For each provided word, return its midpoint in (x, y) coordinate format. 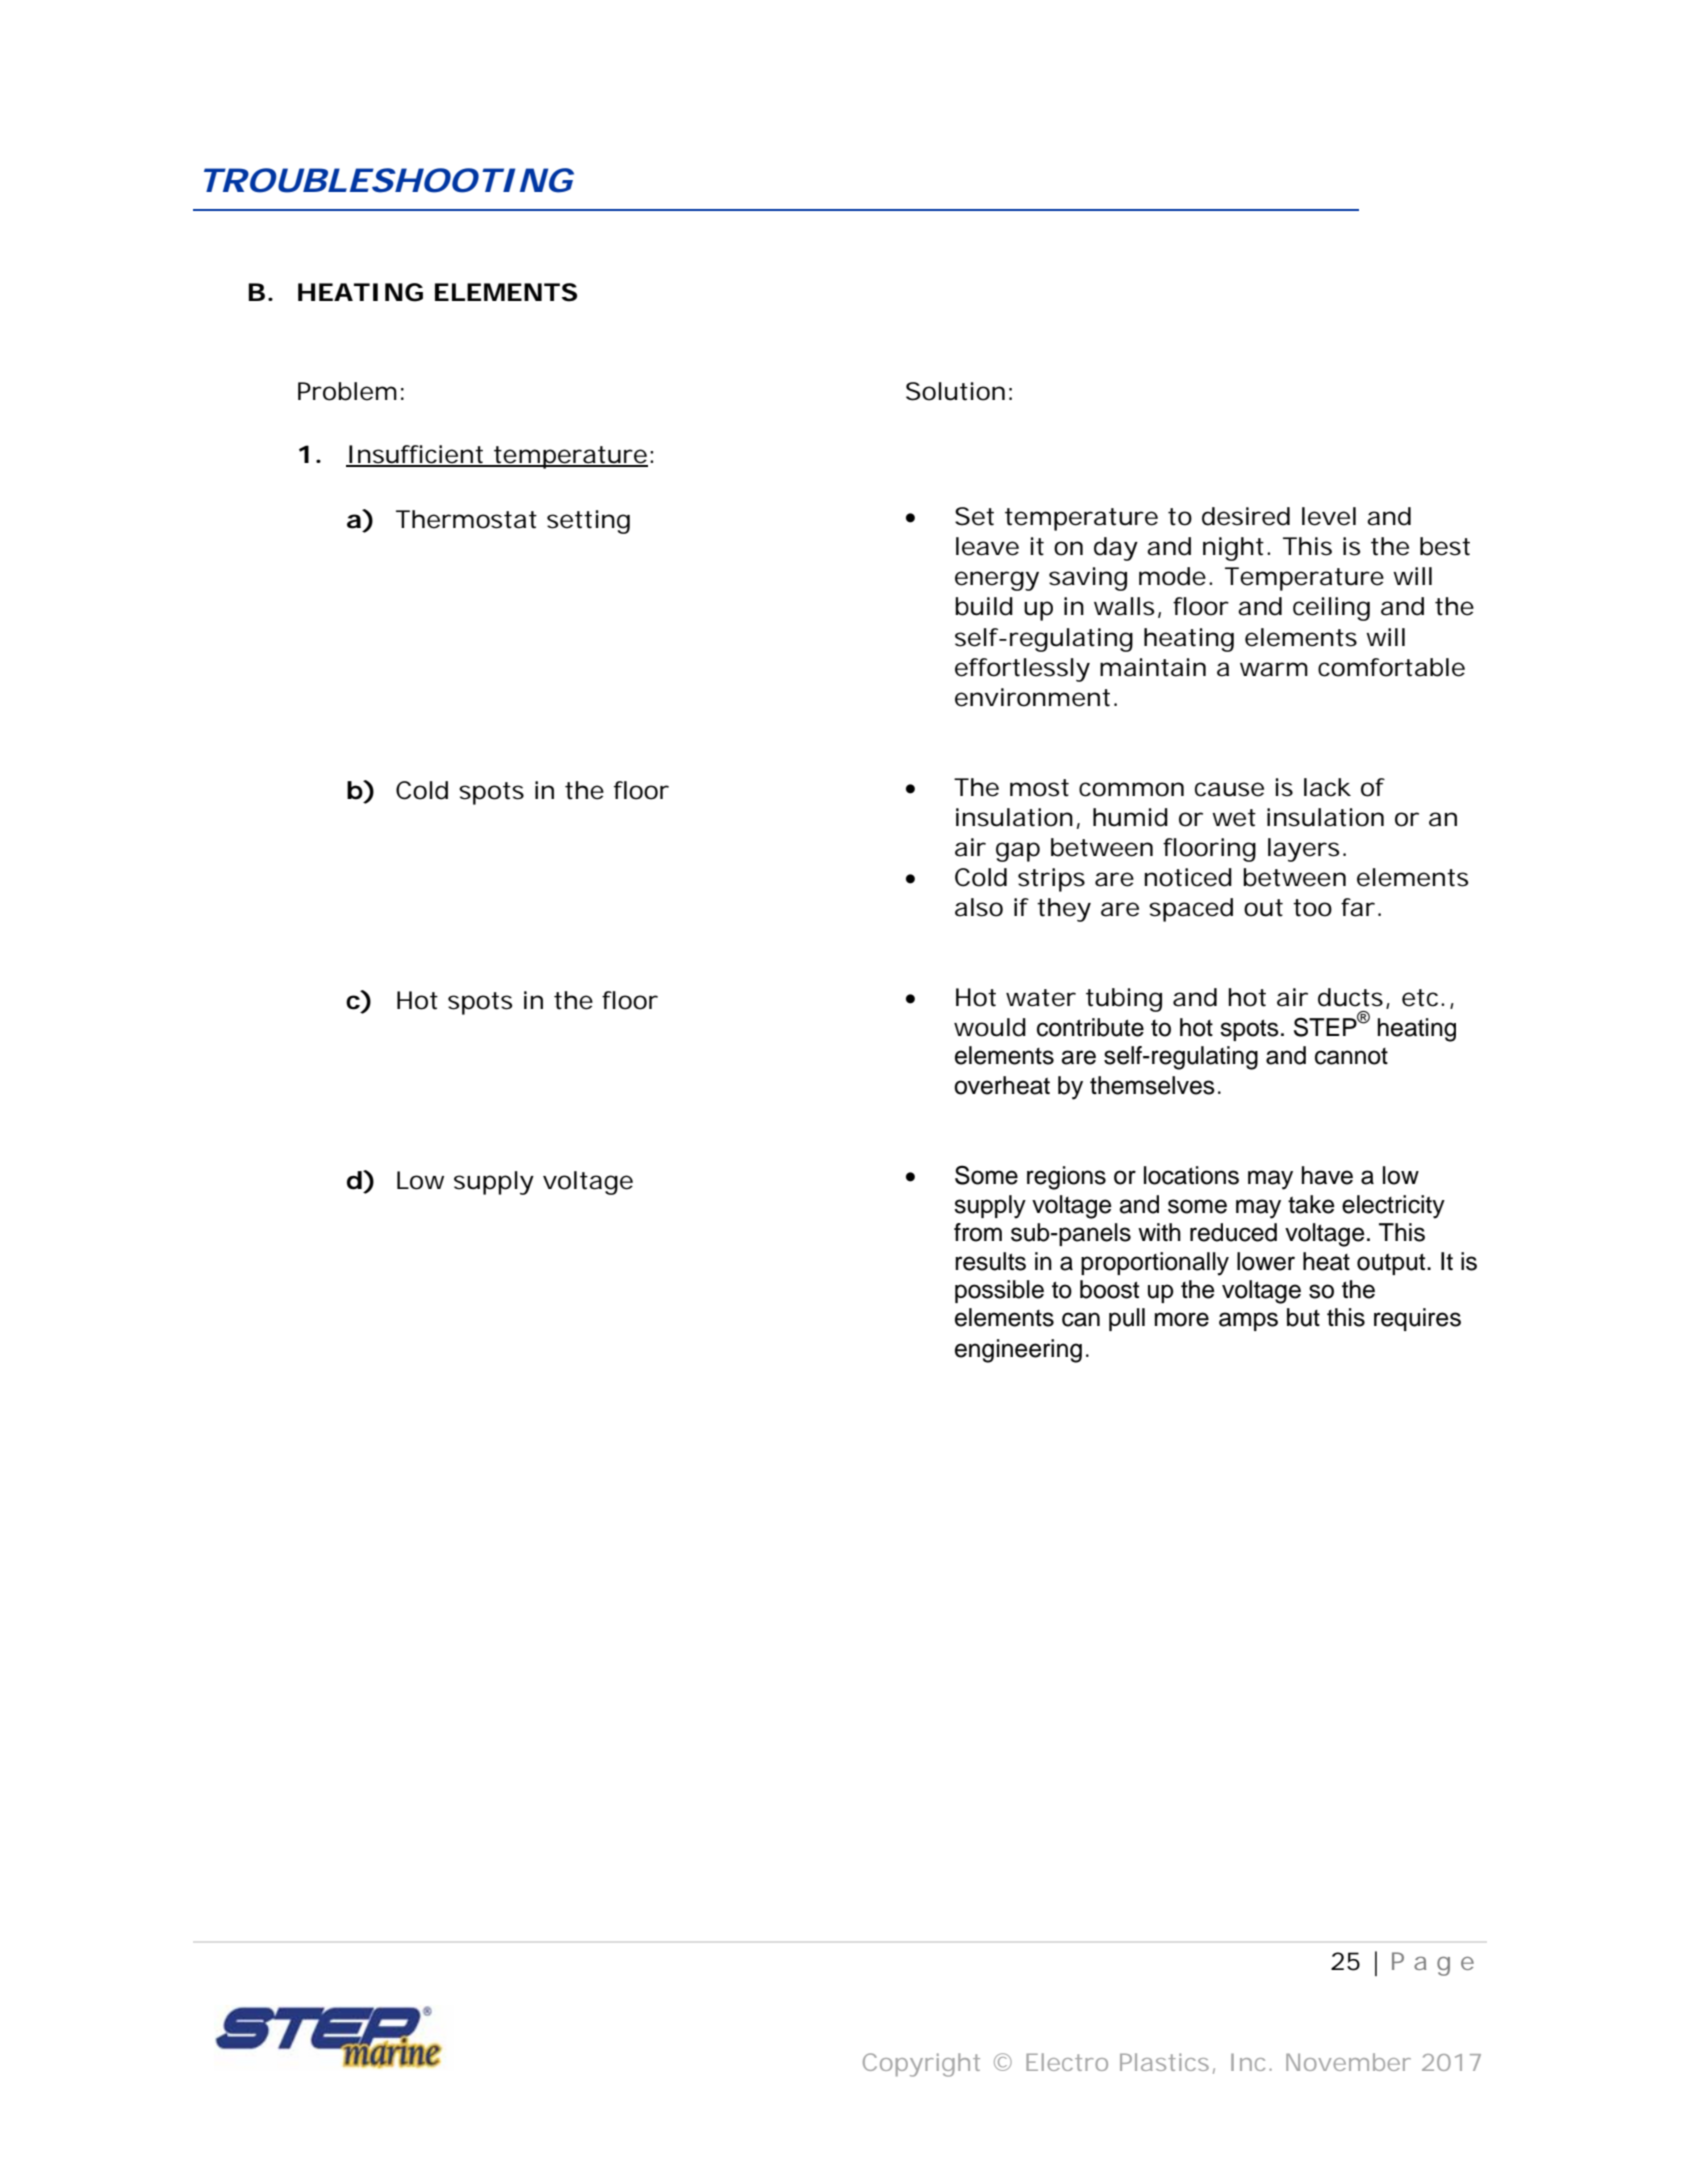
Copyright (921, 2065)
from (978, 1232)
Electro (1067, 2062)
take (1311, 1204)
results (990, 1261)
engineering (1018, 1351)
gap (1018, 852)
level (1329, 516)
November (1348, 2062)
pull (1127, 1319)
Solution (955, 391)
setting (588, 522)
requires (1417, 1319)
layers (1303, 850)
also (979, 907)
